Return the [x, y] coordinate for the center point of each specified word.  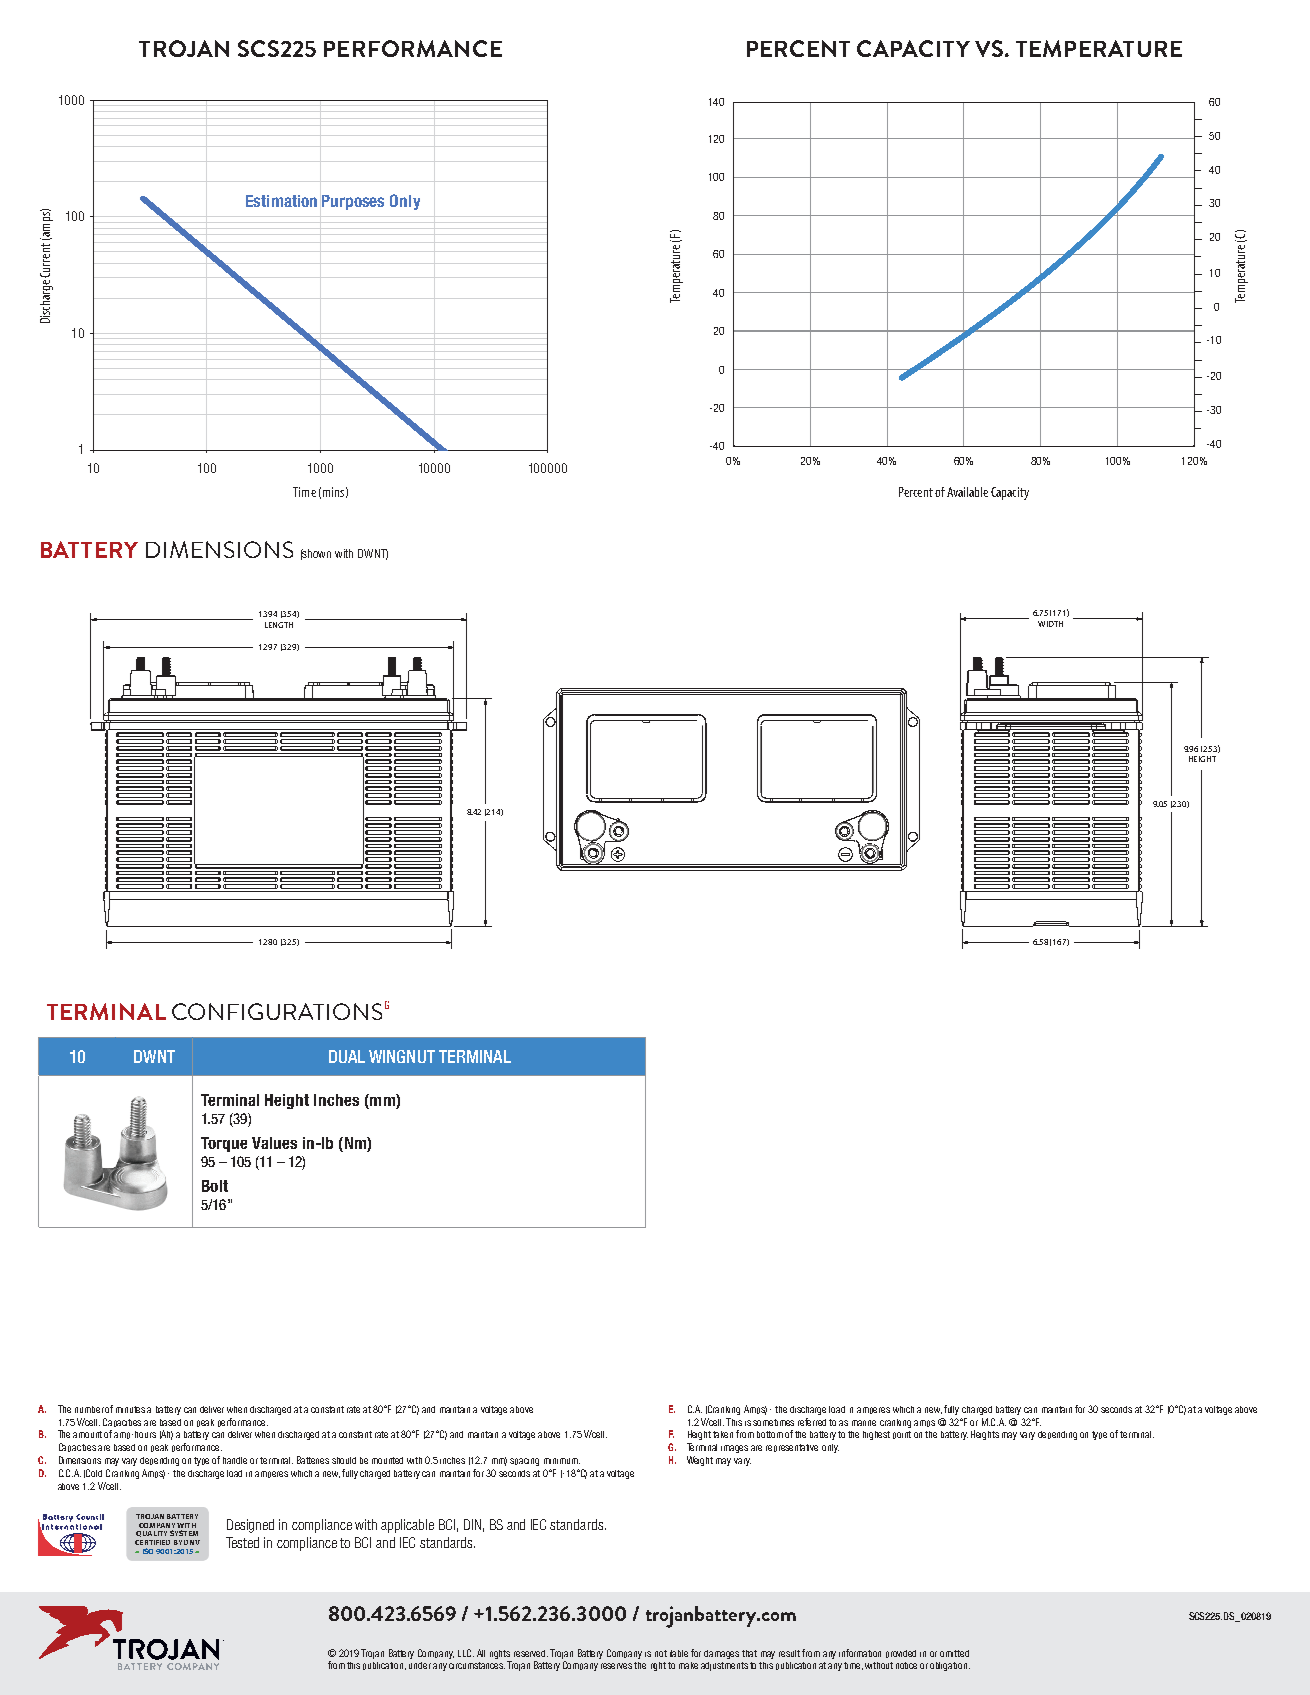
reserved [531, 1653]
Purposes [353, 202]
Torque [224, 1144]
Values [274, 1143]
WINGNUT [402, 1056]
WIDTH [1050, 624]
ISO [148, 1551]
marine [864, 1423]
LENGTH [279, 625]
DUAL [347, 1056]
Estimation [281, 201]
